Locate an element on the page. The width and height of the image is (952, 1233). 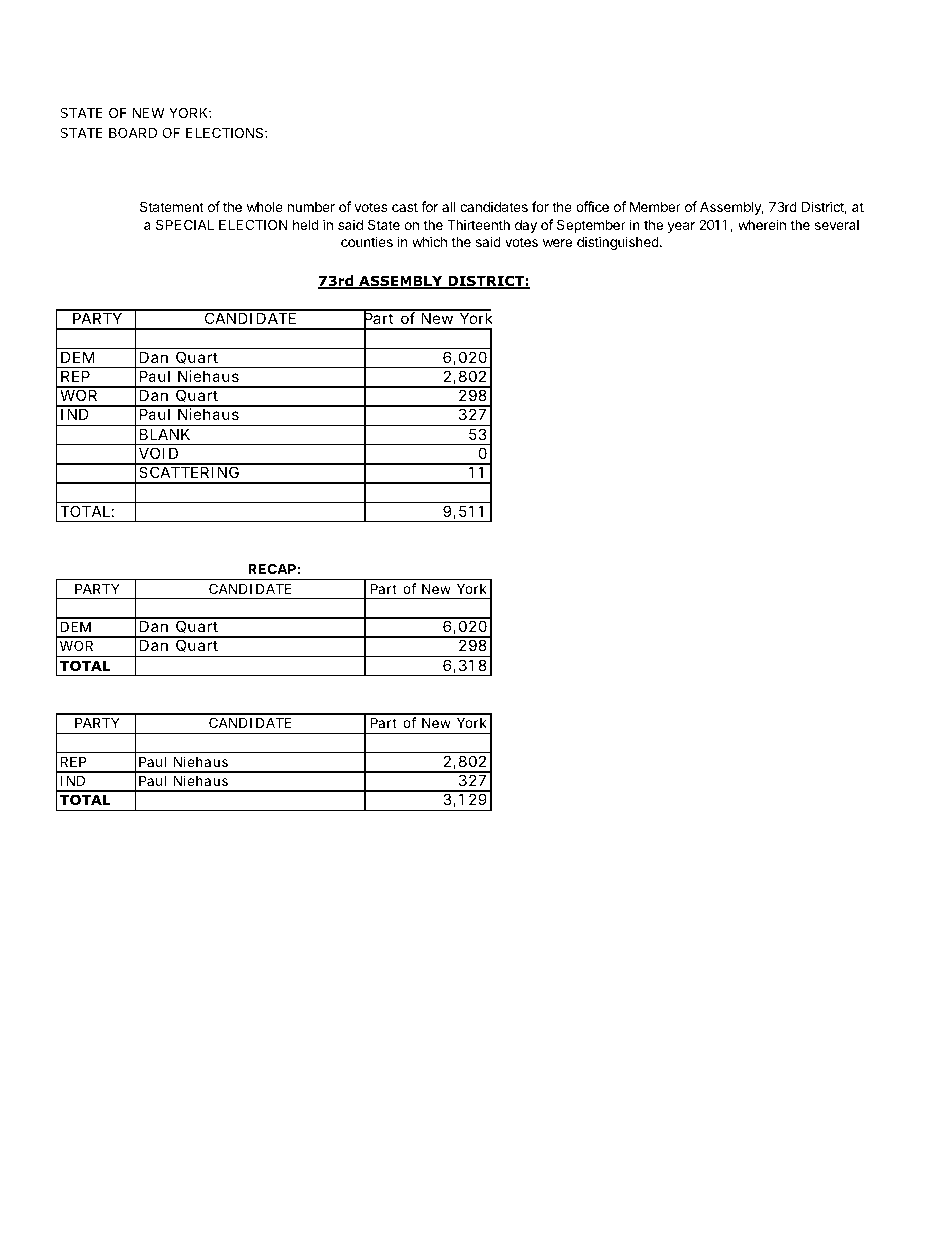
Member is located at coordinates (655, 206).
